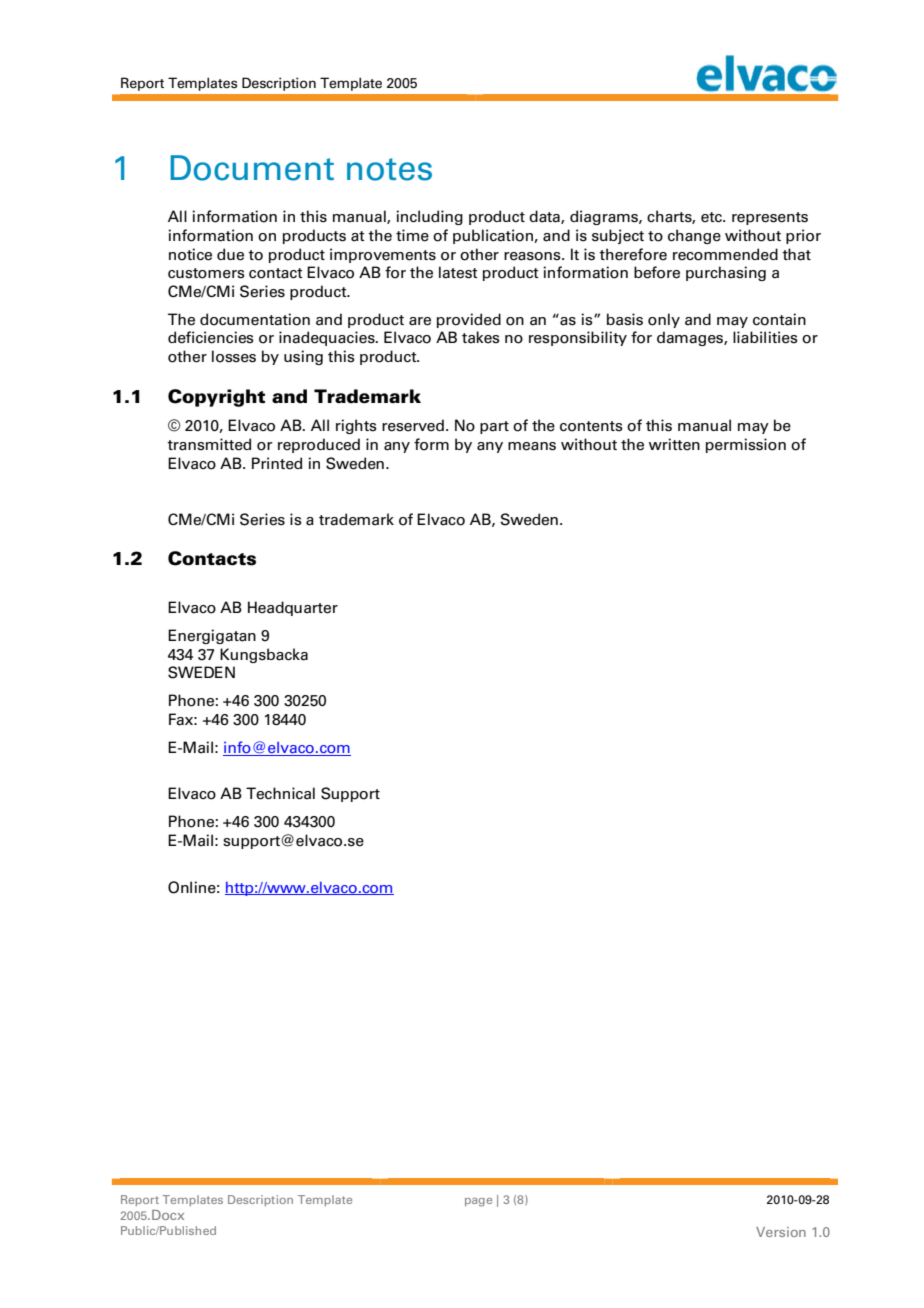  What do you see at coordinates (765, 337) in the screenshot?
I see `liabilities` at bounding box center [765, 337].
